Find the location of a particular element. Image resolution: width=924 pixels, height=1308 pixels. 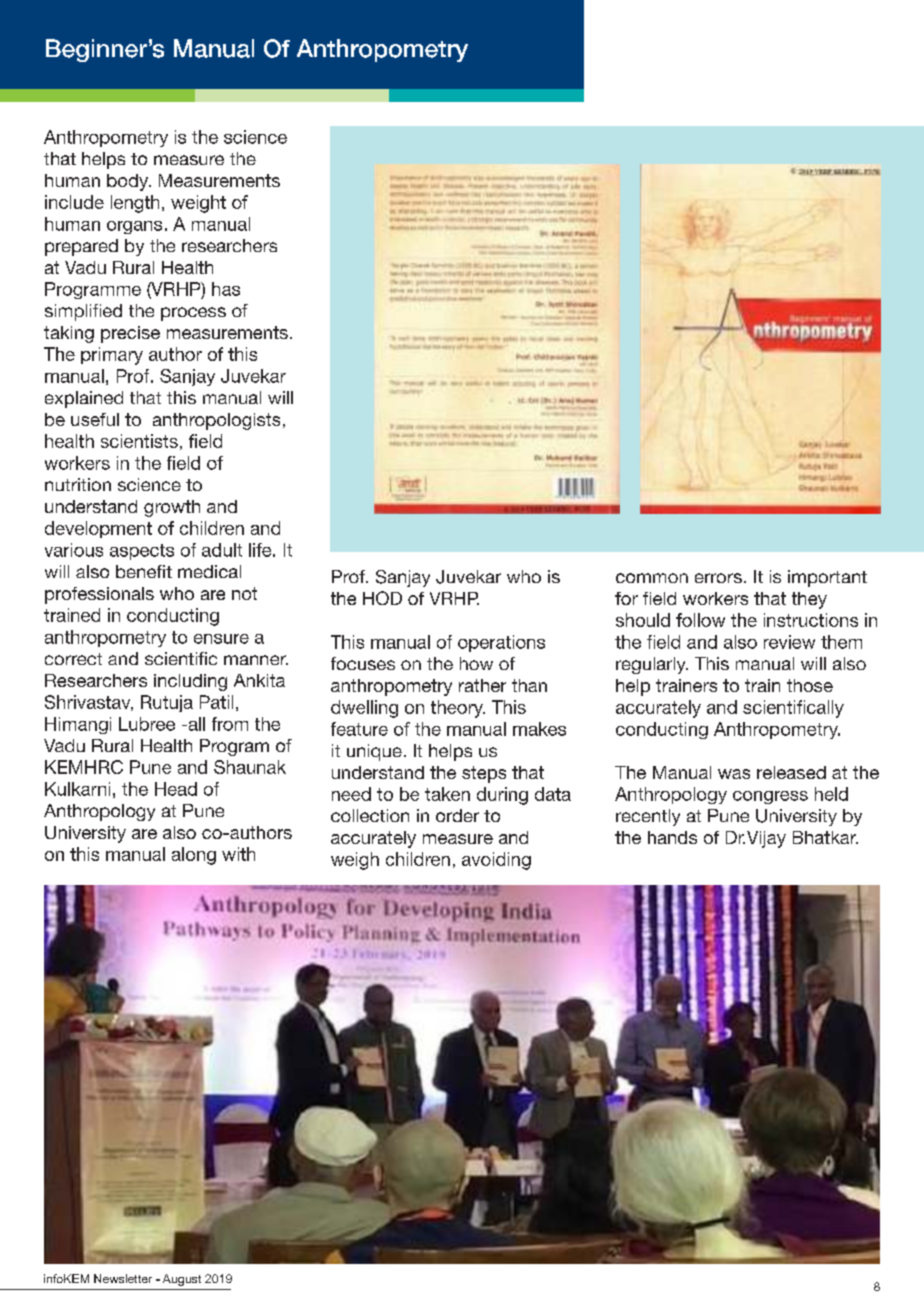

errors is located at coordinates (718, 578).
